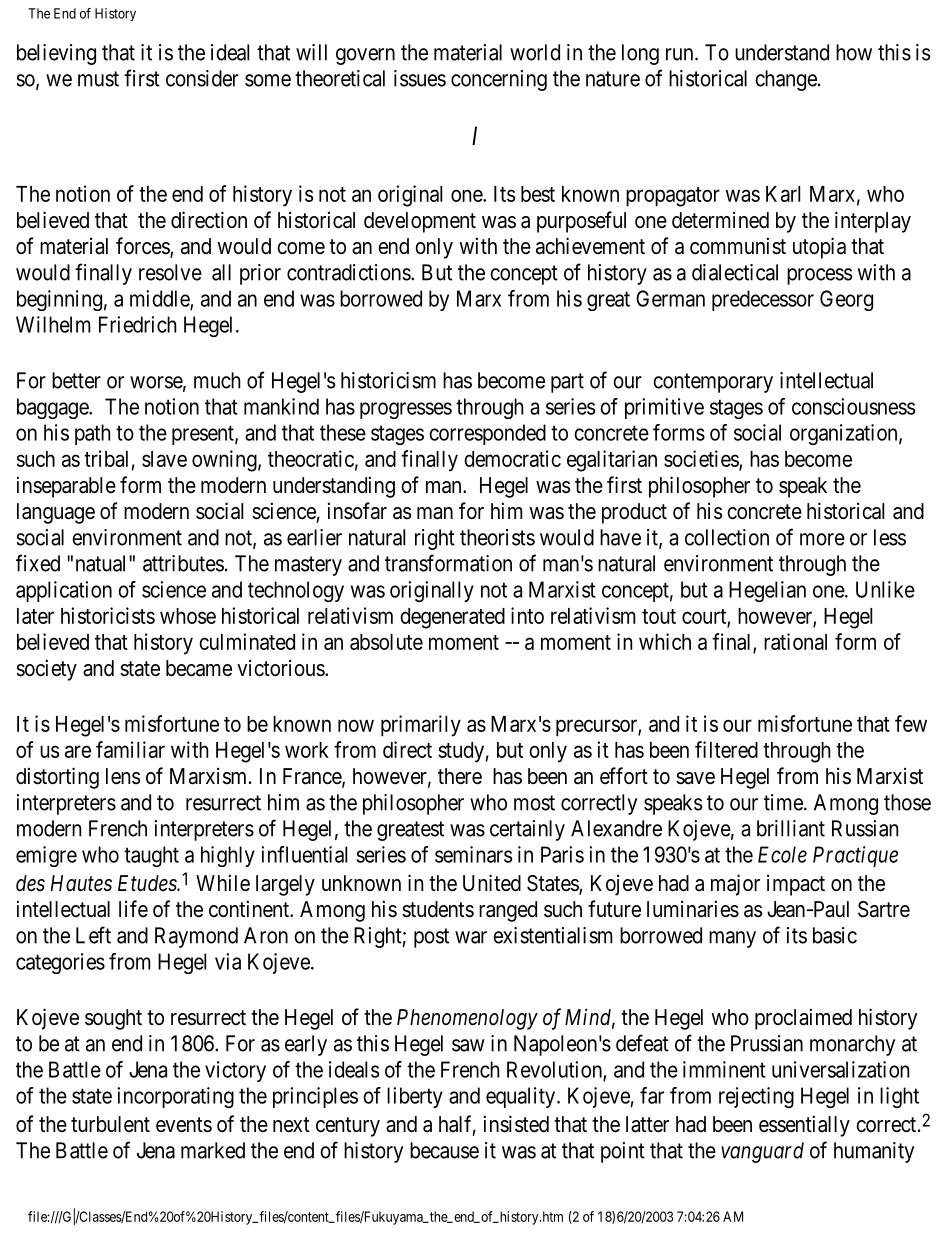  I want to click on insisted, so click(516, 1124).
